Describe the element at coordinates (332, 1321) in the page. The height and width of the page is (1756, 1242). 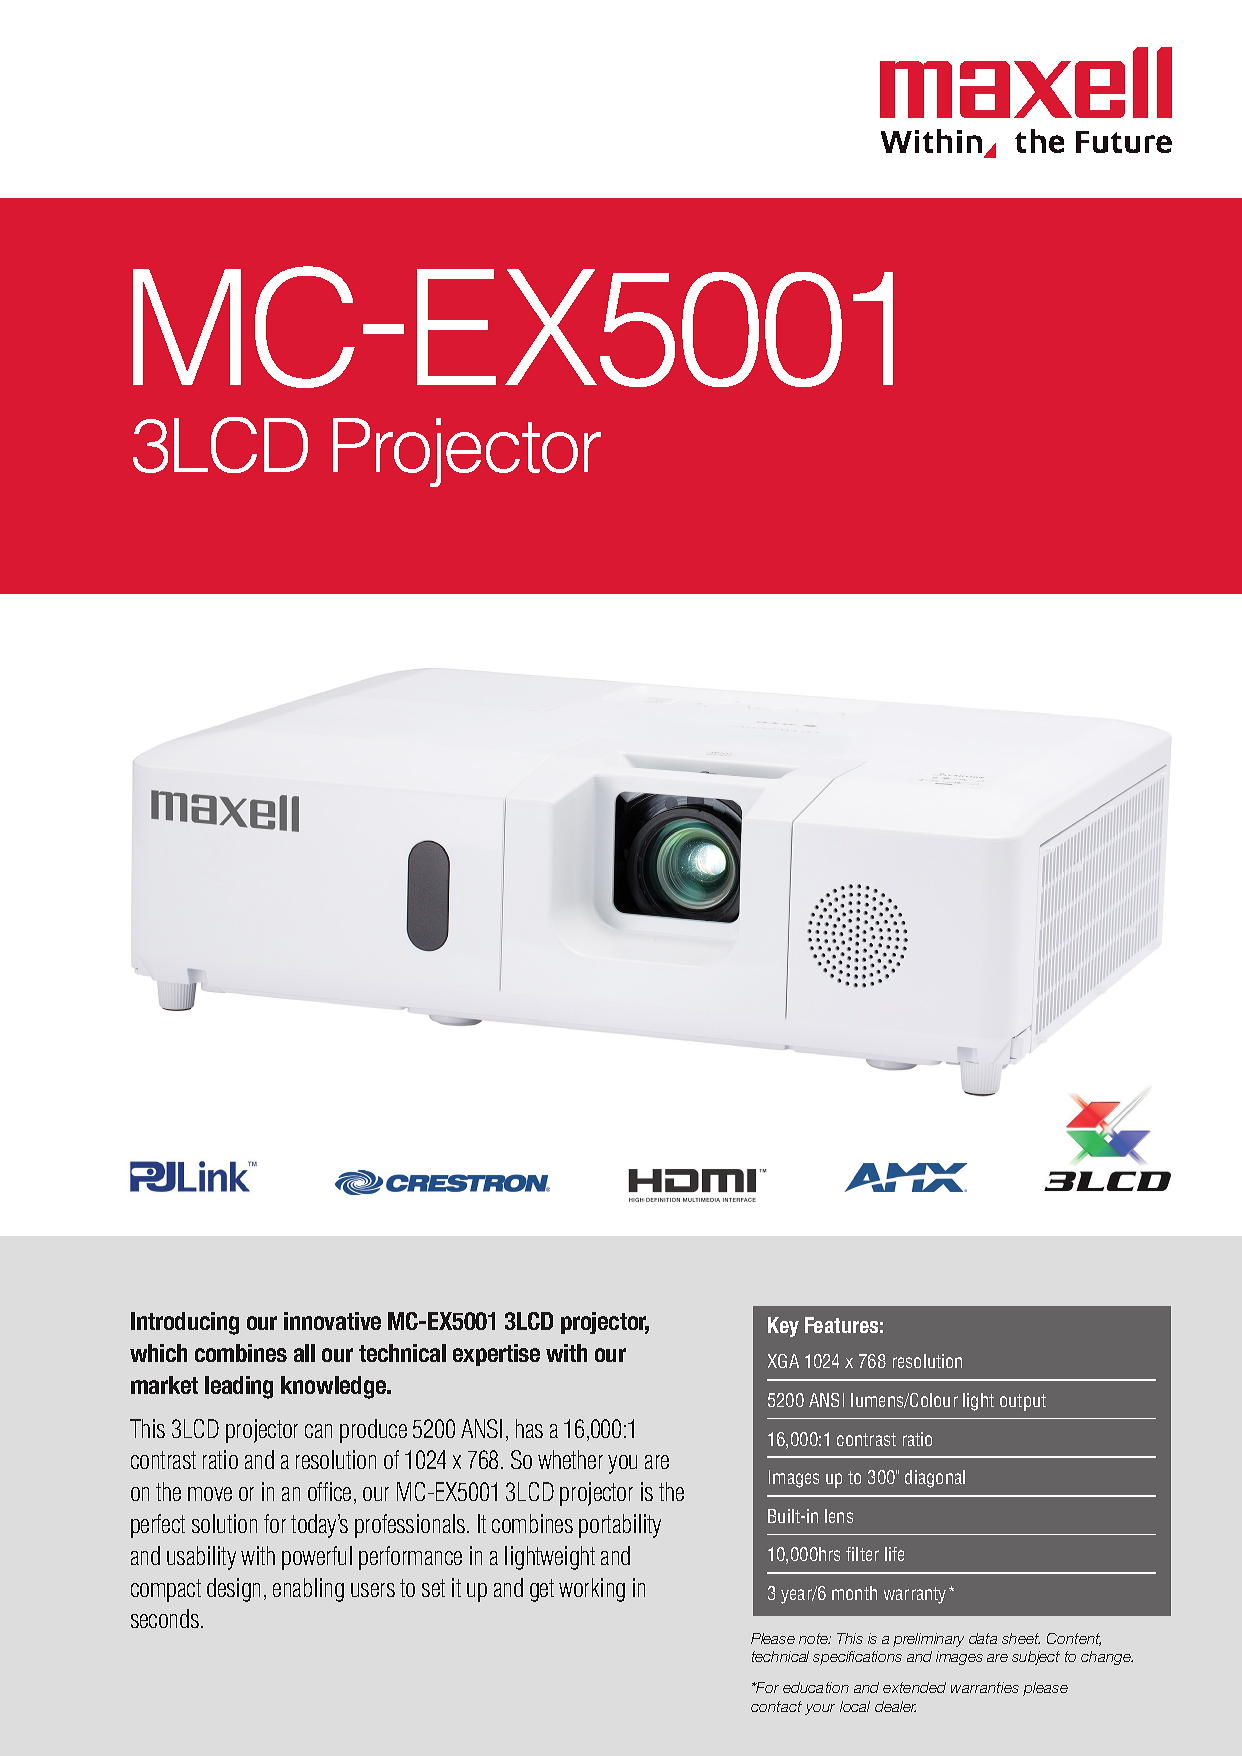
I see `innovative` at that location.
